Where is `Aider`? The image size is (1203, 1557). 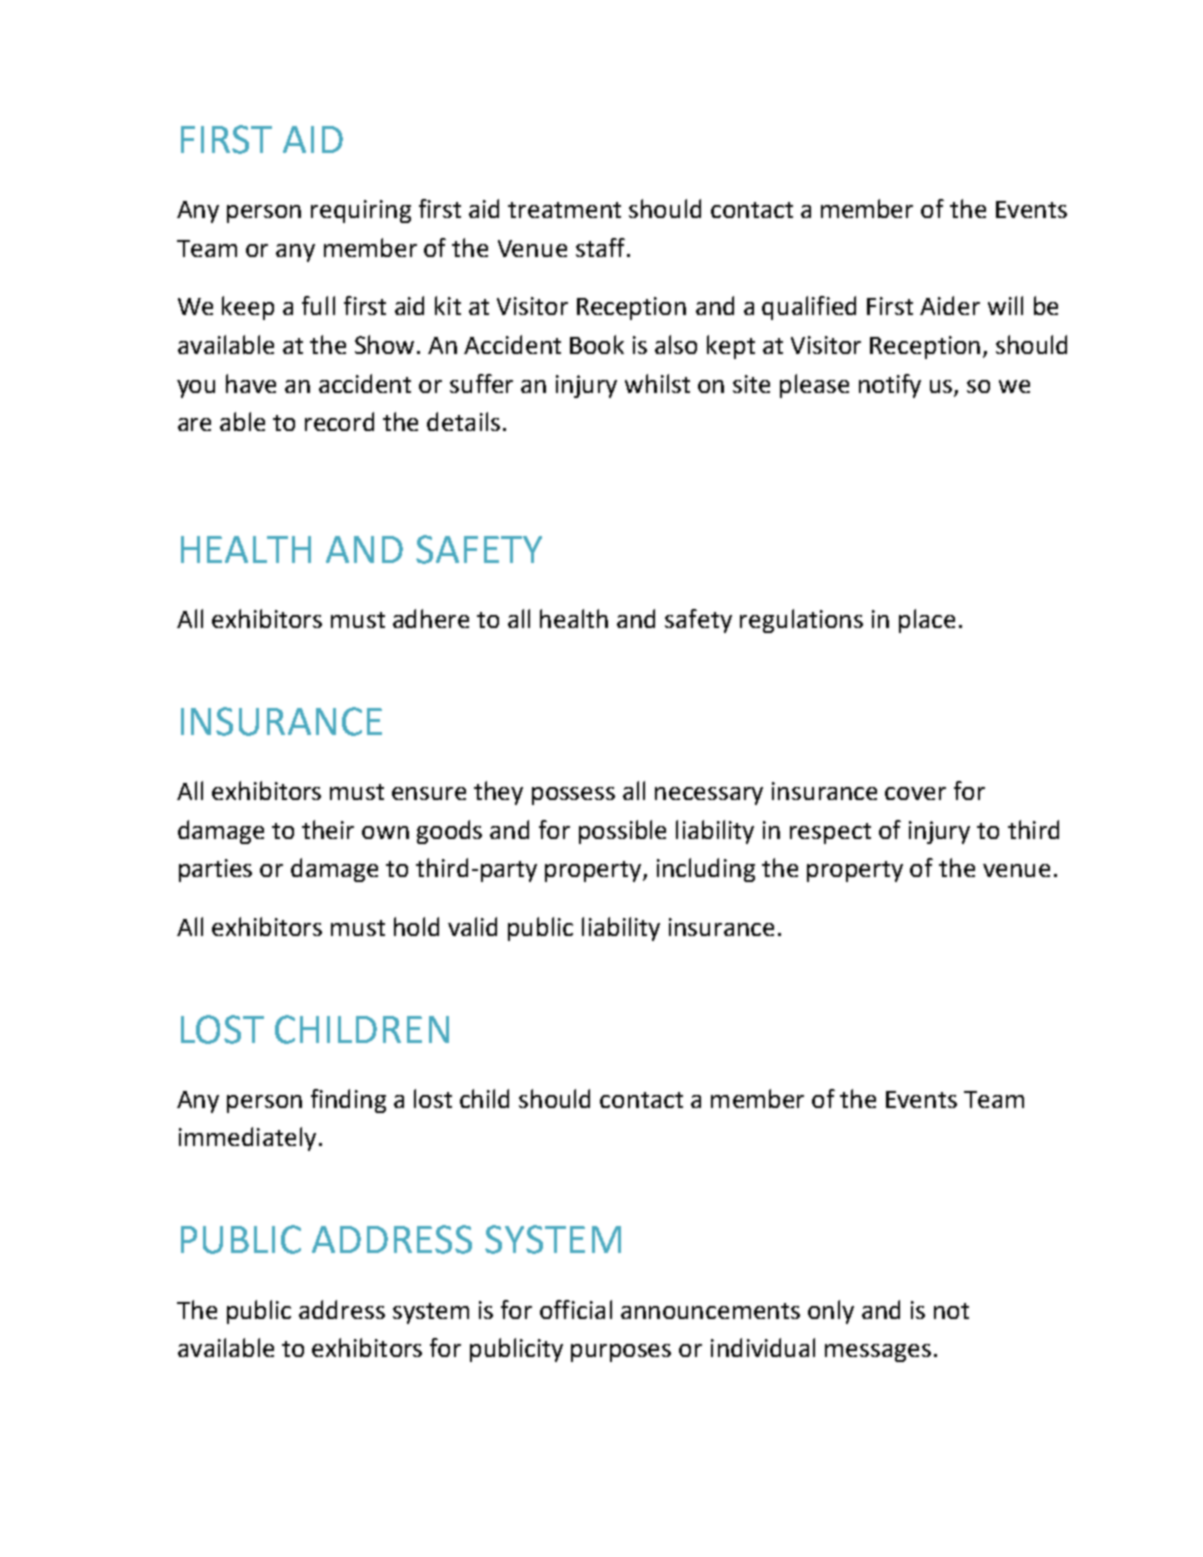
Aider is located at coordinates (950, 305).
